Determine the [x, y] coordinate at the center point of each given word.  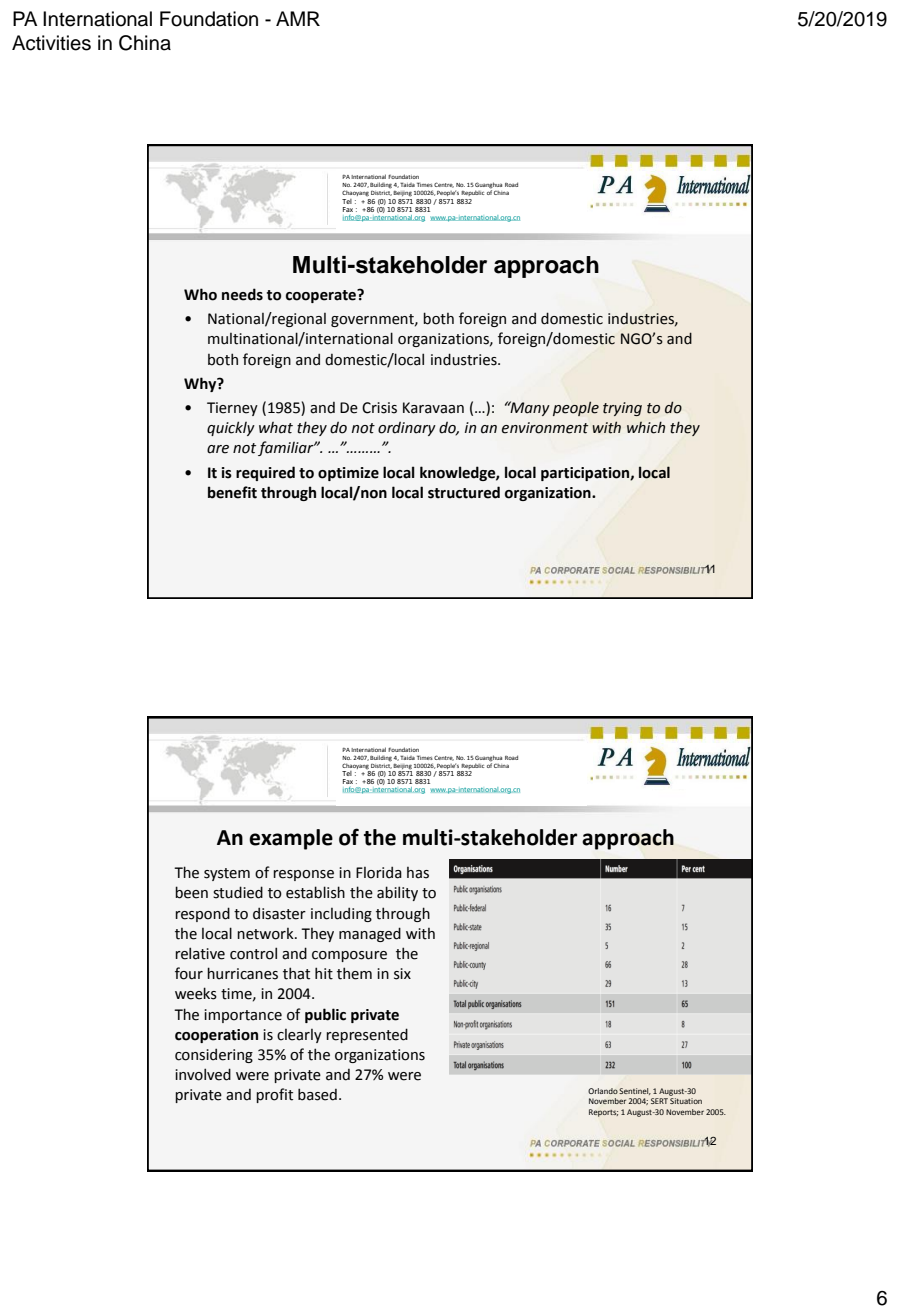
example [291, 839]
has [418, 873]
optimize [348, 474]
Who [200, 294]
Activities [51, 43]
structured [464, 492]
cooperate [322, 296]
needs [242, 294]
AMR [298, 18]
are [218, 449]
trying [622, 409]
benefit [232, 492]
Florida [379, 872]
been [191, 892]
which [646, 427]
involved [203, 1074]
